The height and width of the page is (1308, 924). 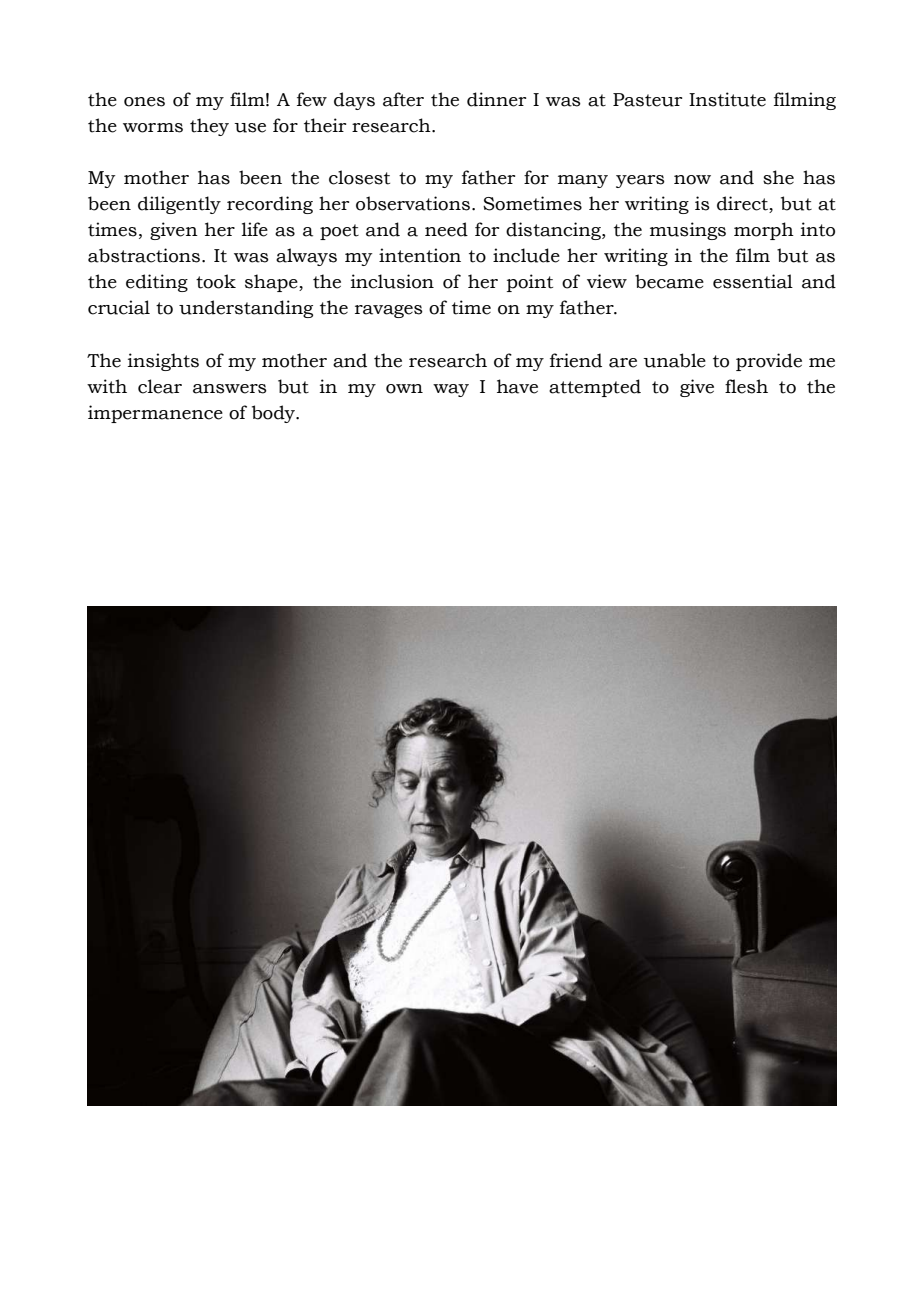 What do you see at coordinates (727, 99) in the page?
I see `Institute` at bounding box center [727, 99].
